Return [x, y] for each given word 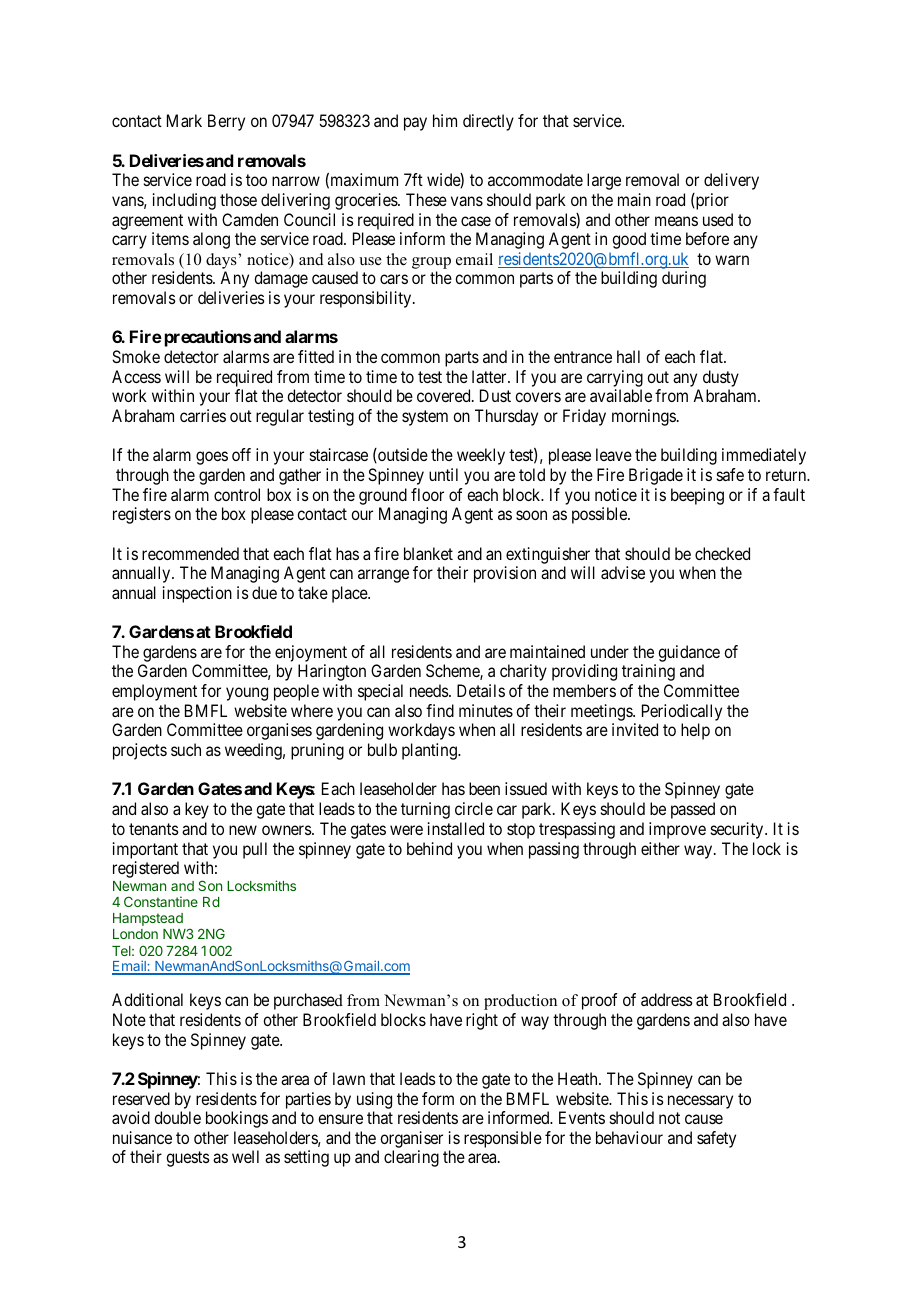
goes [212, 458]
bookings [237, 1119]
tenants [154, 829]
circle [474, 808]
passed [693, 810]
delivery [731, 181]
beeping [697, 496]
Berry [226, 122]
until [443, 474]
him [445, 120]
